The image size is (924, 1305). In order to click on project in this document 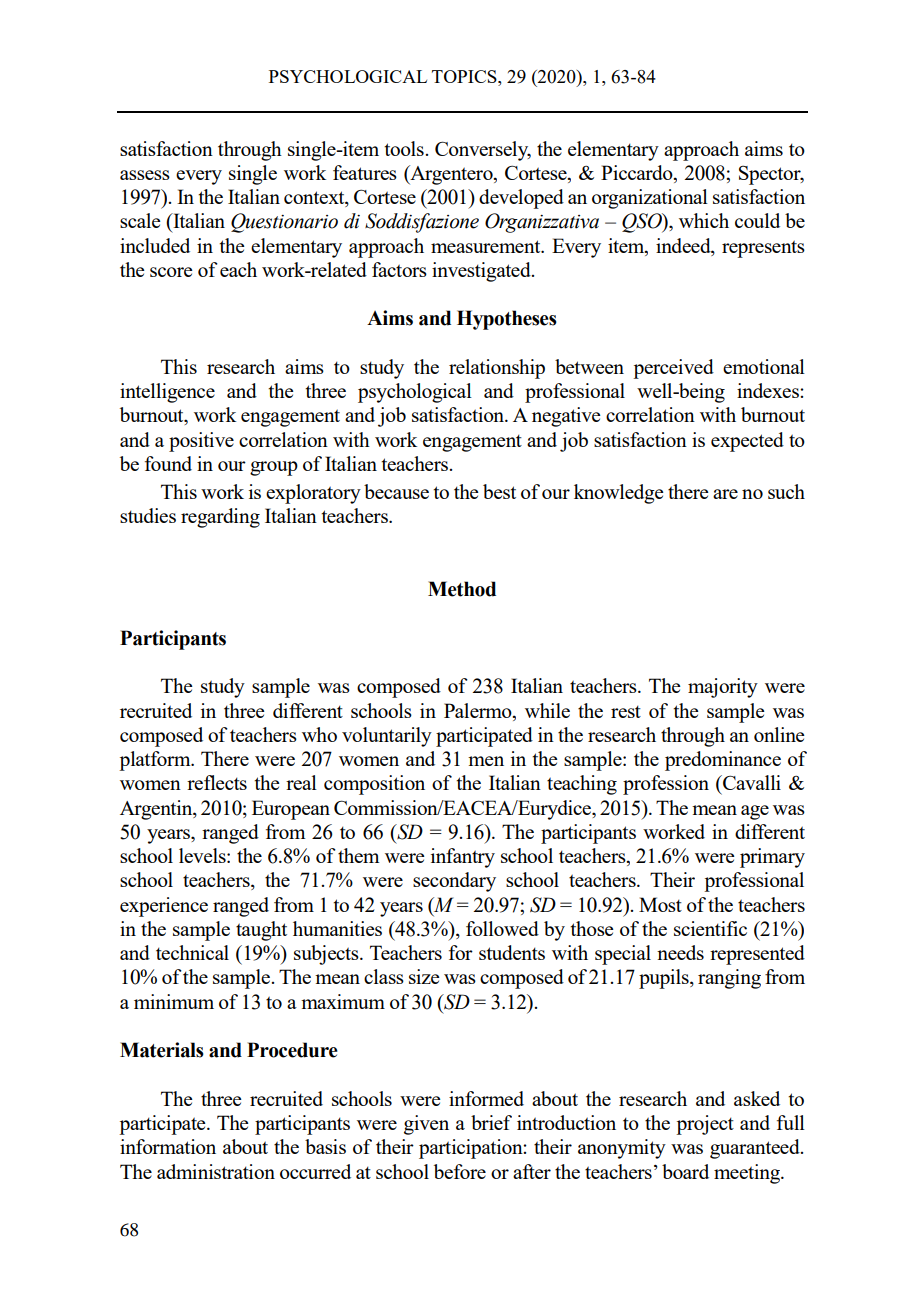, I will do `click(705, 1125)`.
